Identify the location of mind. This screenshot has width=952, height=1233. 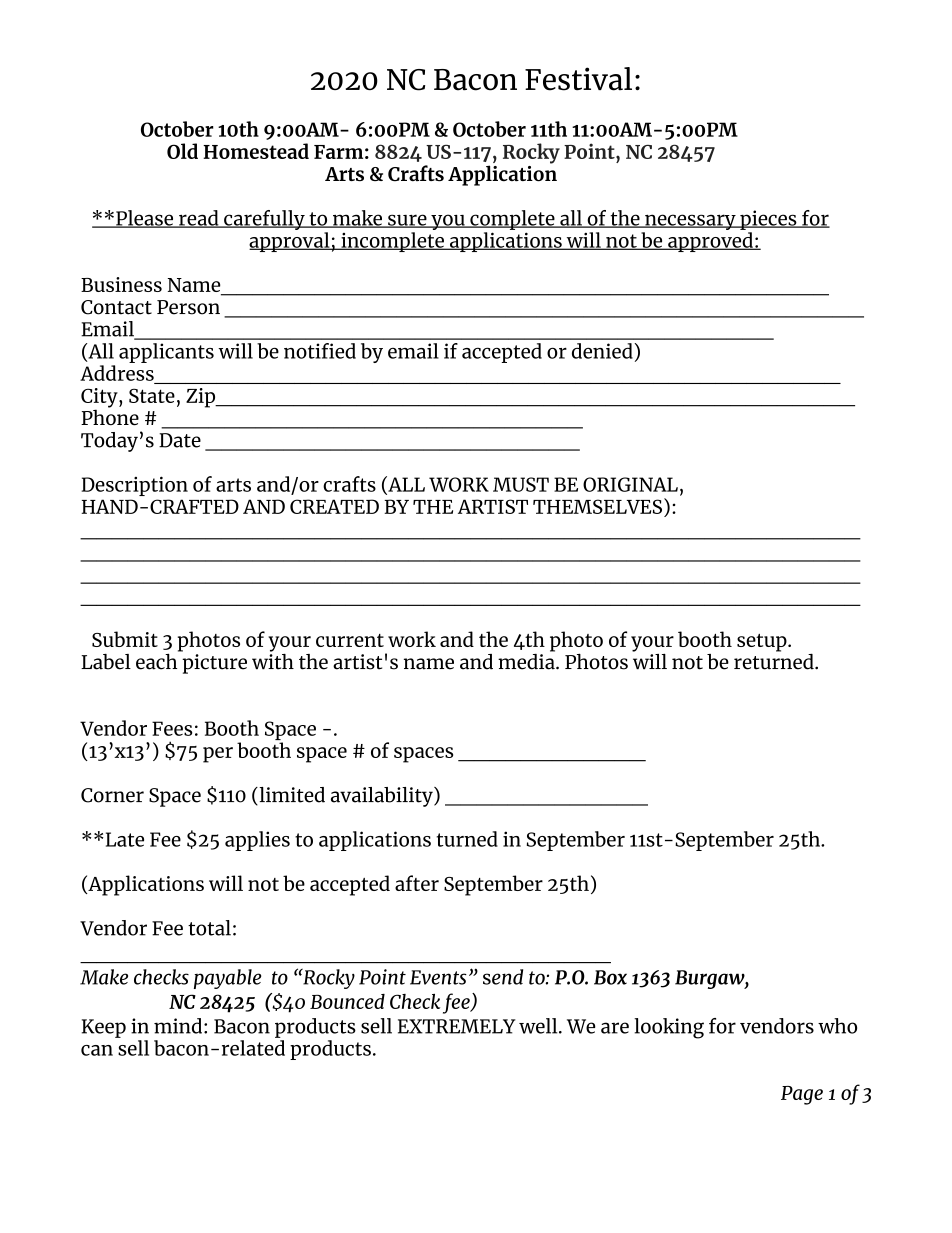
(178, 1026).
